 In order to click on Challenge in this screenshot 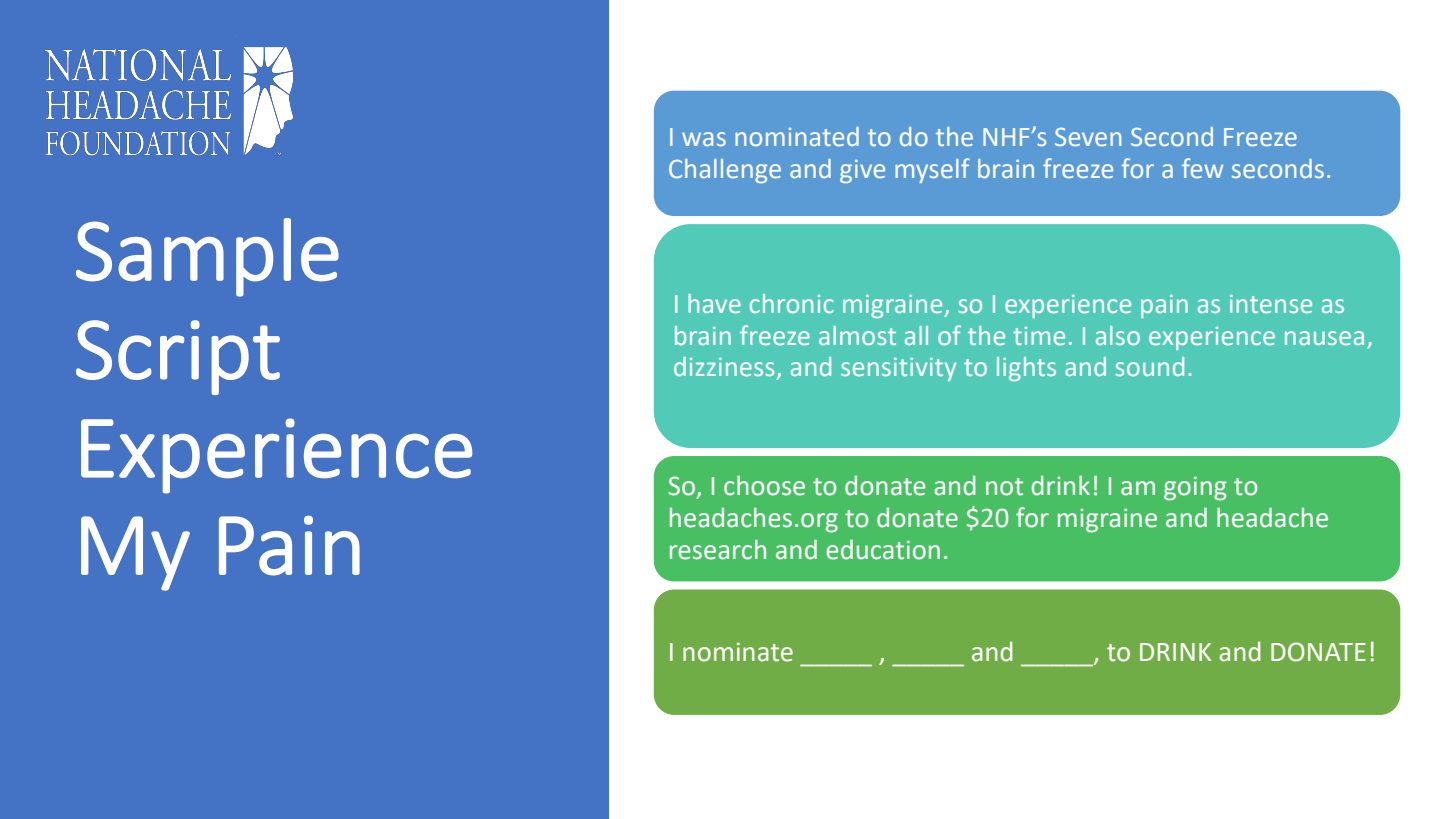, I will do `click(725, 171)`.
